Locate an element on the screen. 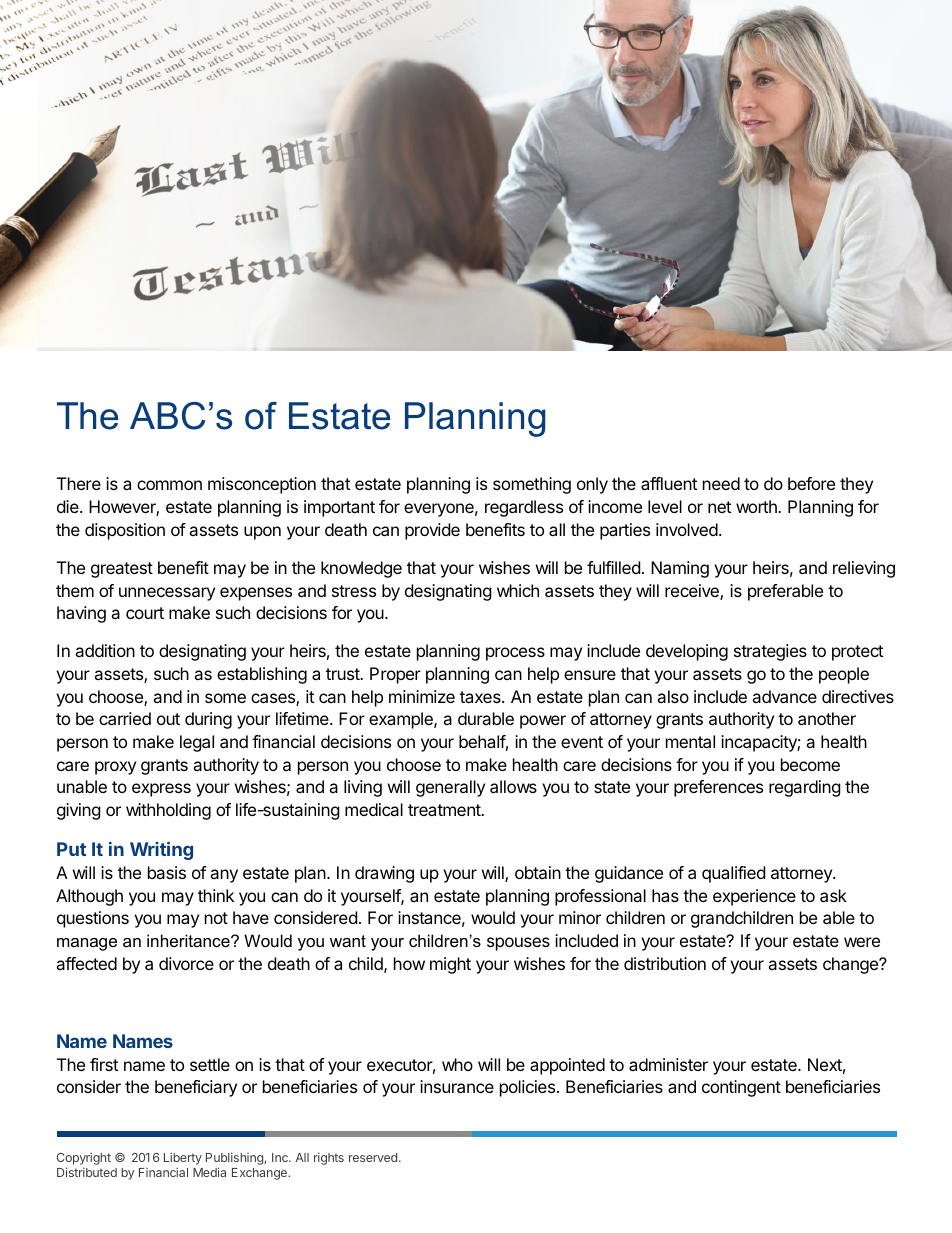 This screenshot has height=1233, width=952. advance is located at coordinates (784, 696).
